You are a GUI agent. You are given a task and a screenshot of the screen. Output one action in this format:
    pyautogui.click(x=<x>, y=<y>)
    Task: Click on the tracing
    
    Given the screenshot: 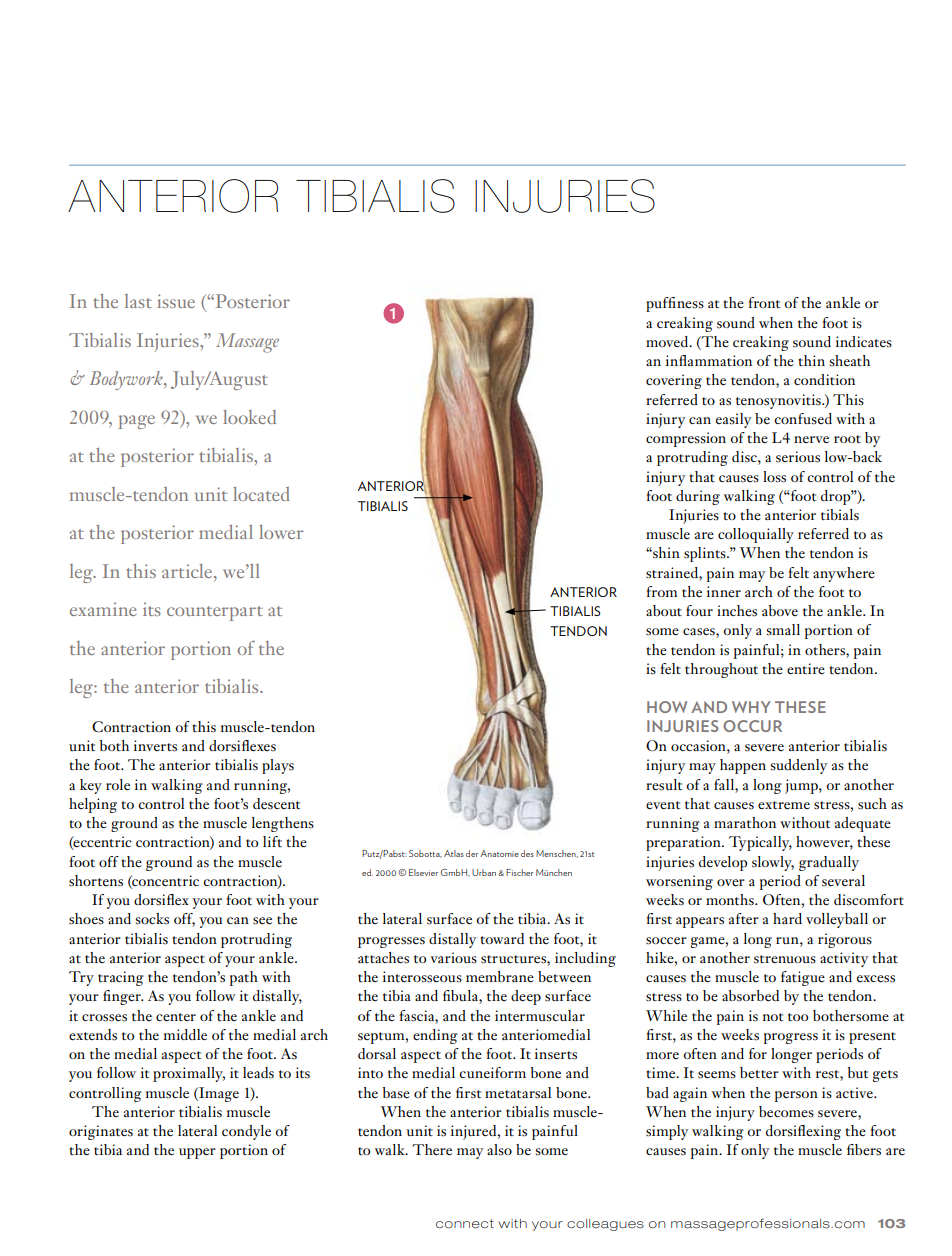 What is the action you would take?
    pyautogui.click(x=121, y=978)
